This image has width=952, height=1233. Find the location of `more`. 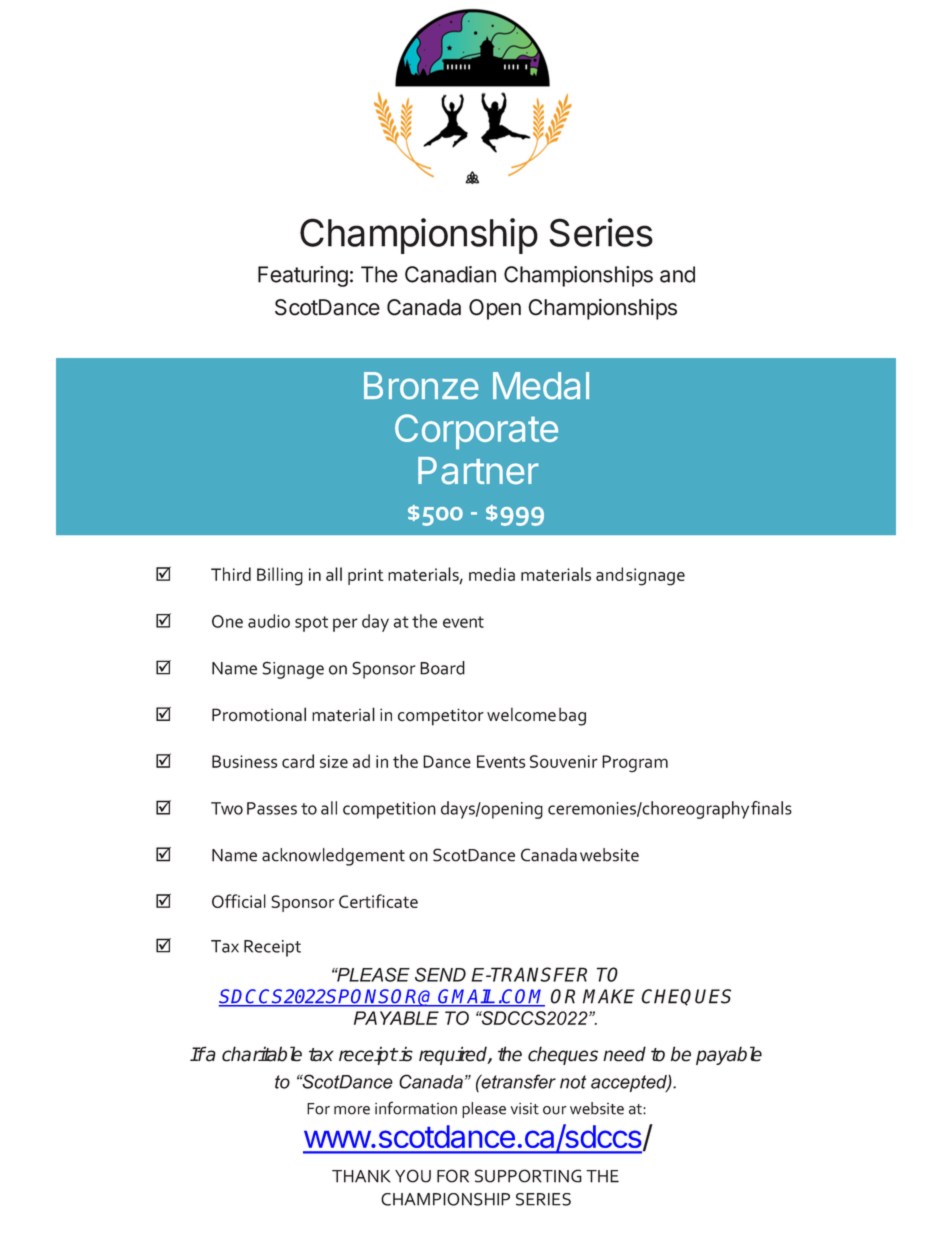

more is located at coordinates (352, 1110).
